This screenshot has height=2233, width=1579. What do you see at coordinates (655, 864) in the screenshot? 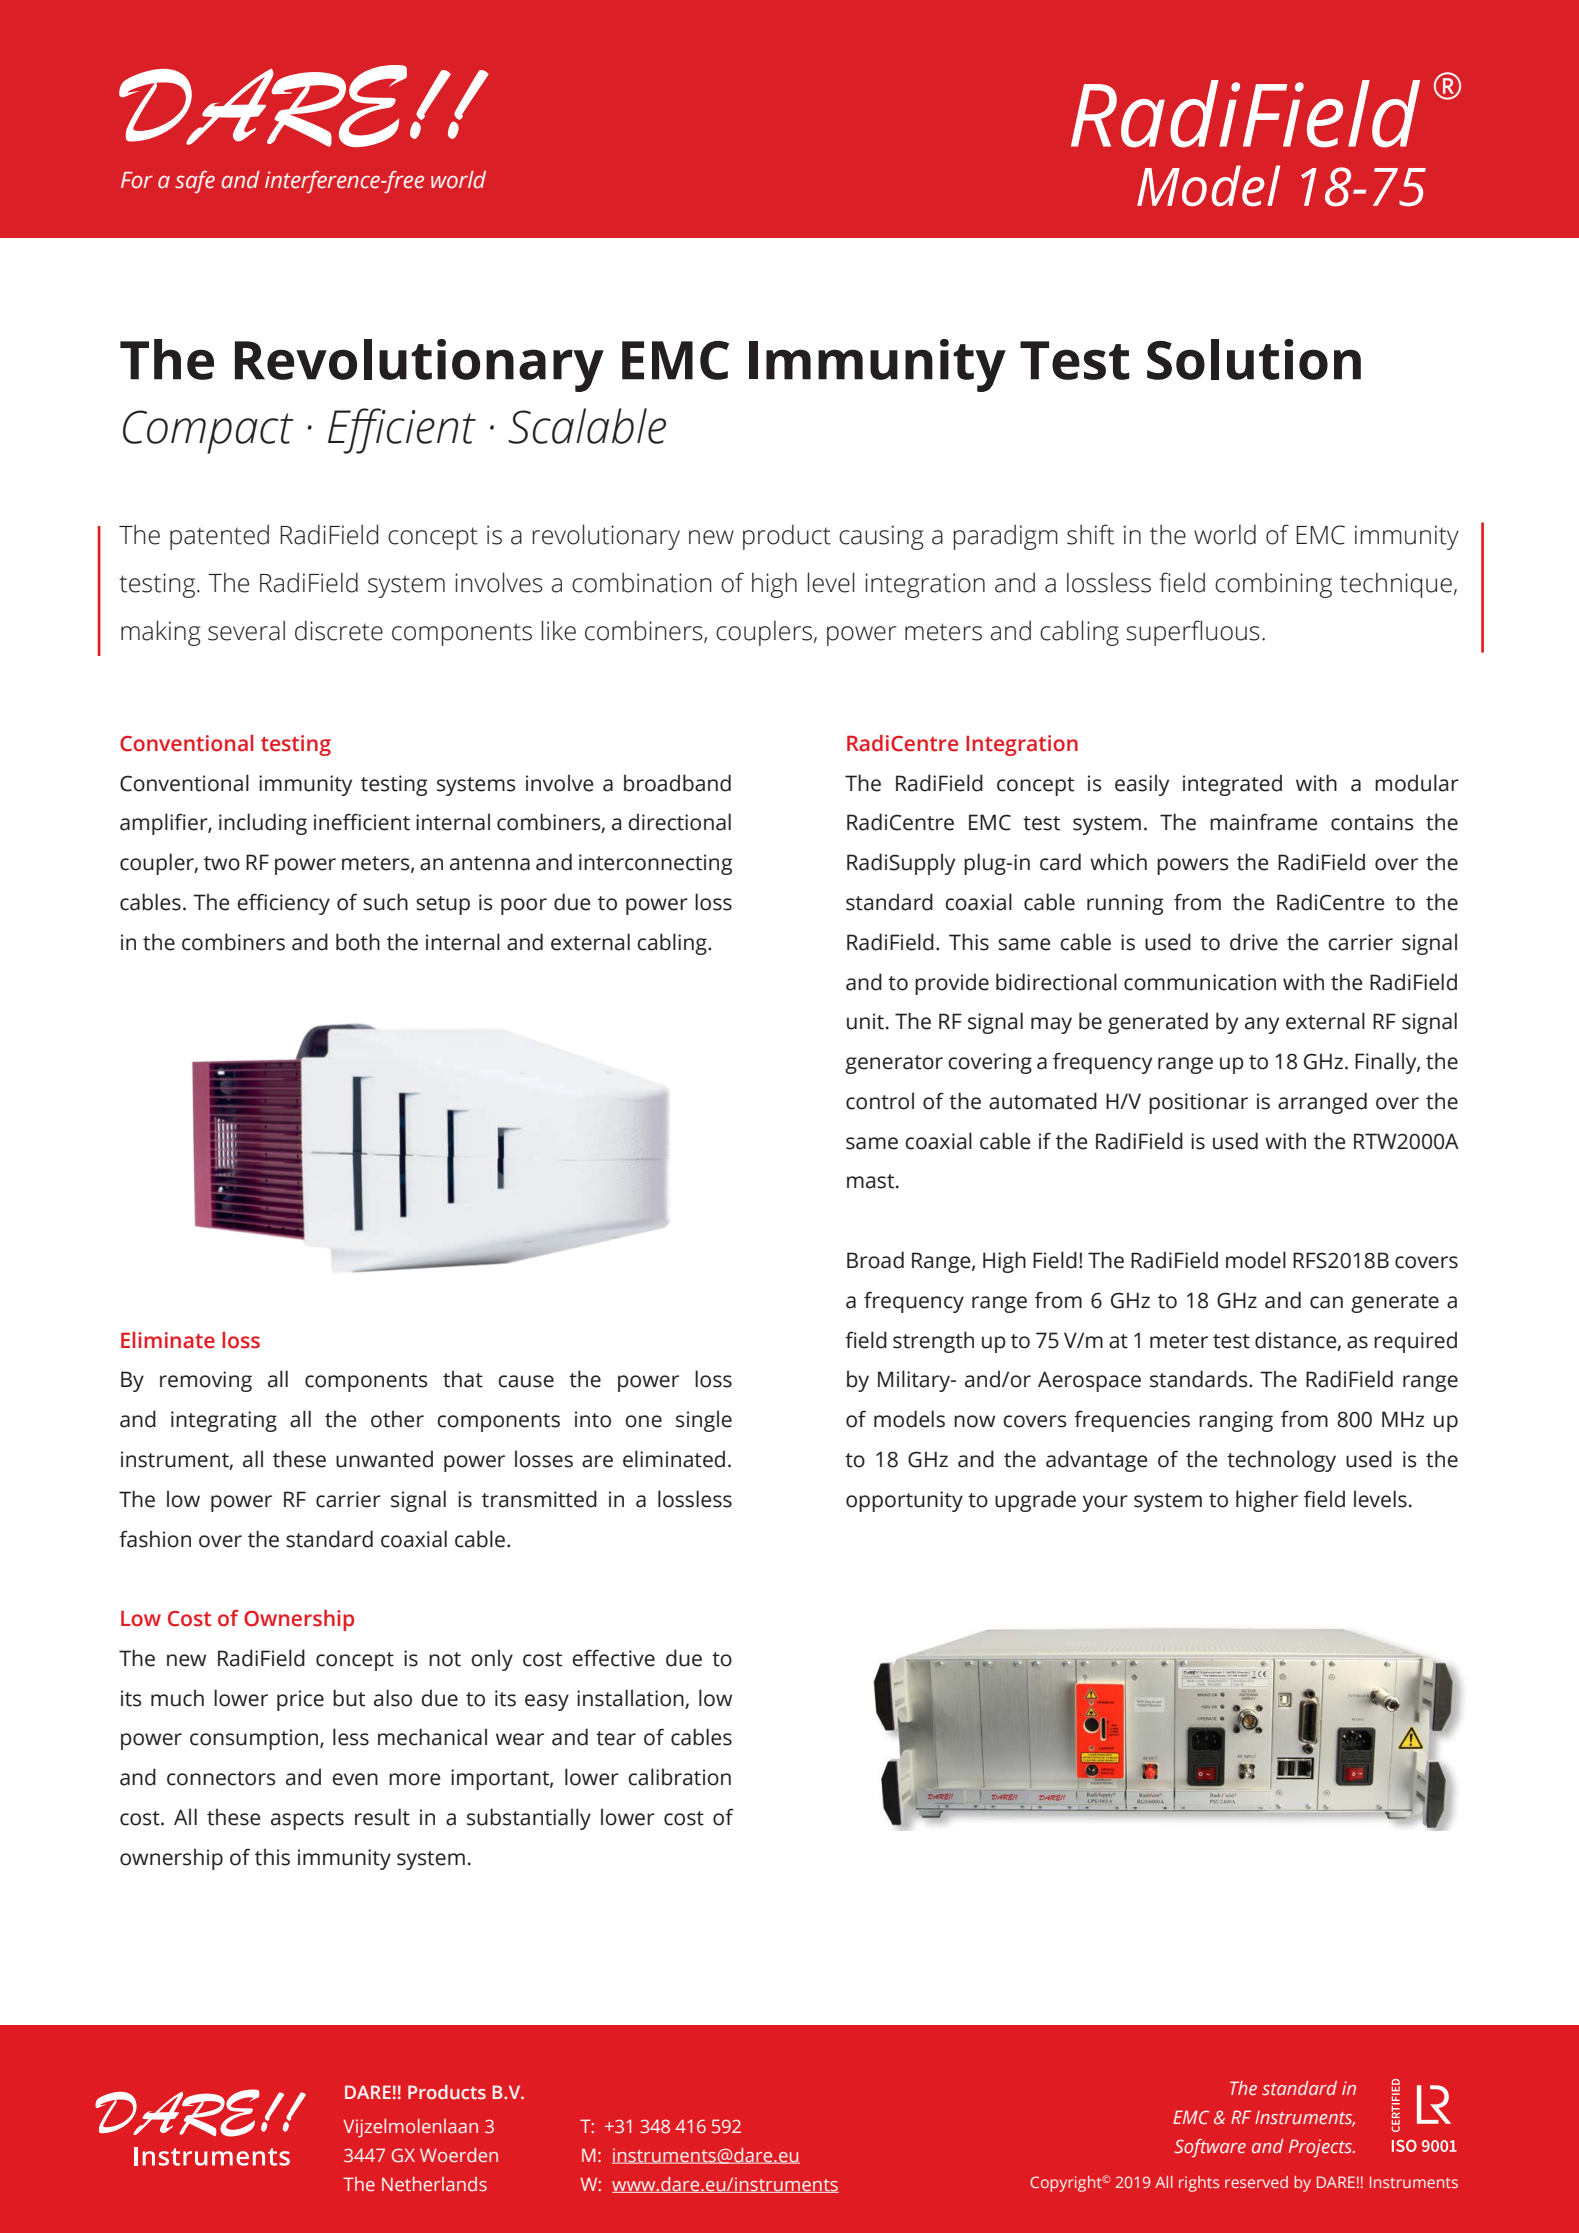
I see `interconnecting` at bounding box center [655, 864].
